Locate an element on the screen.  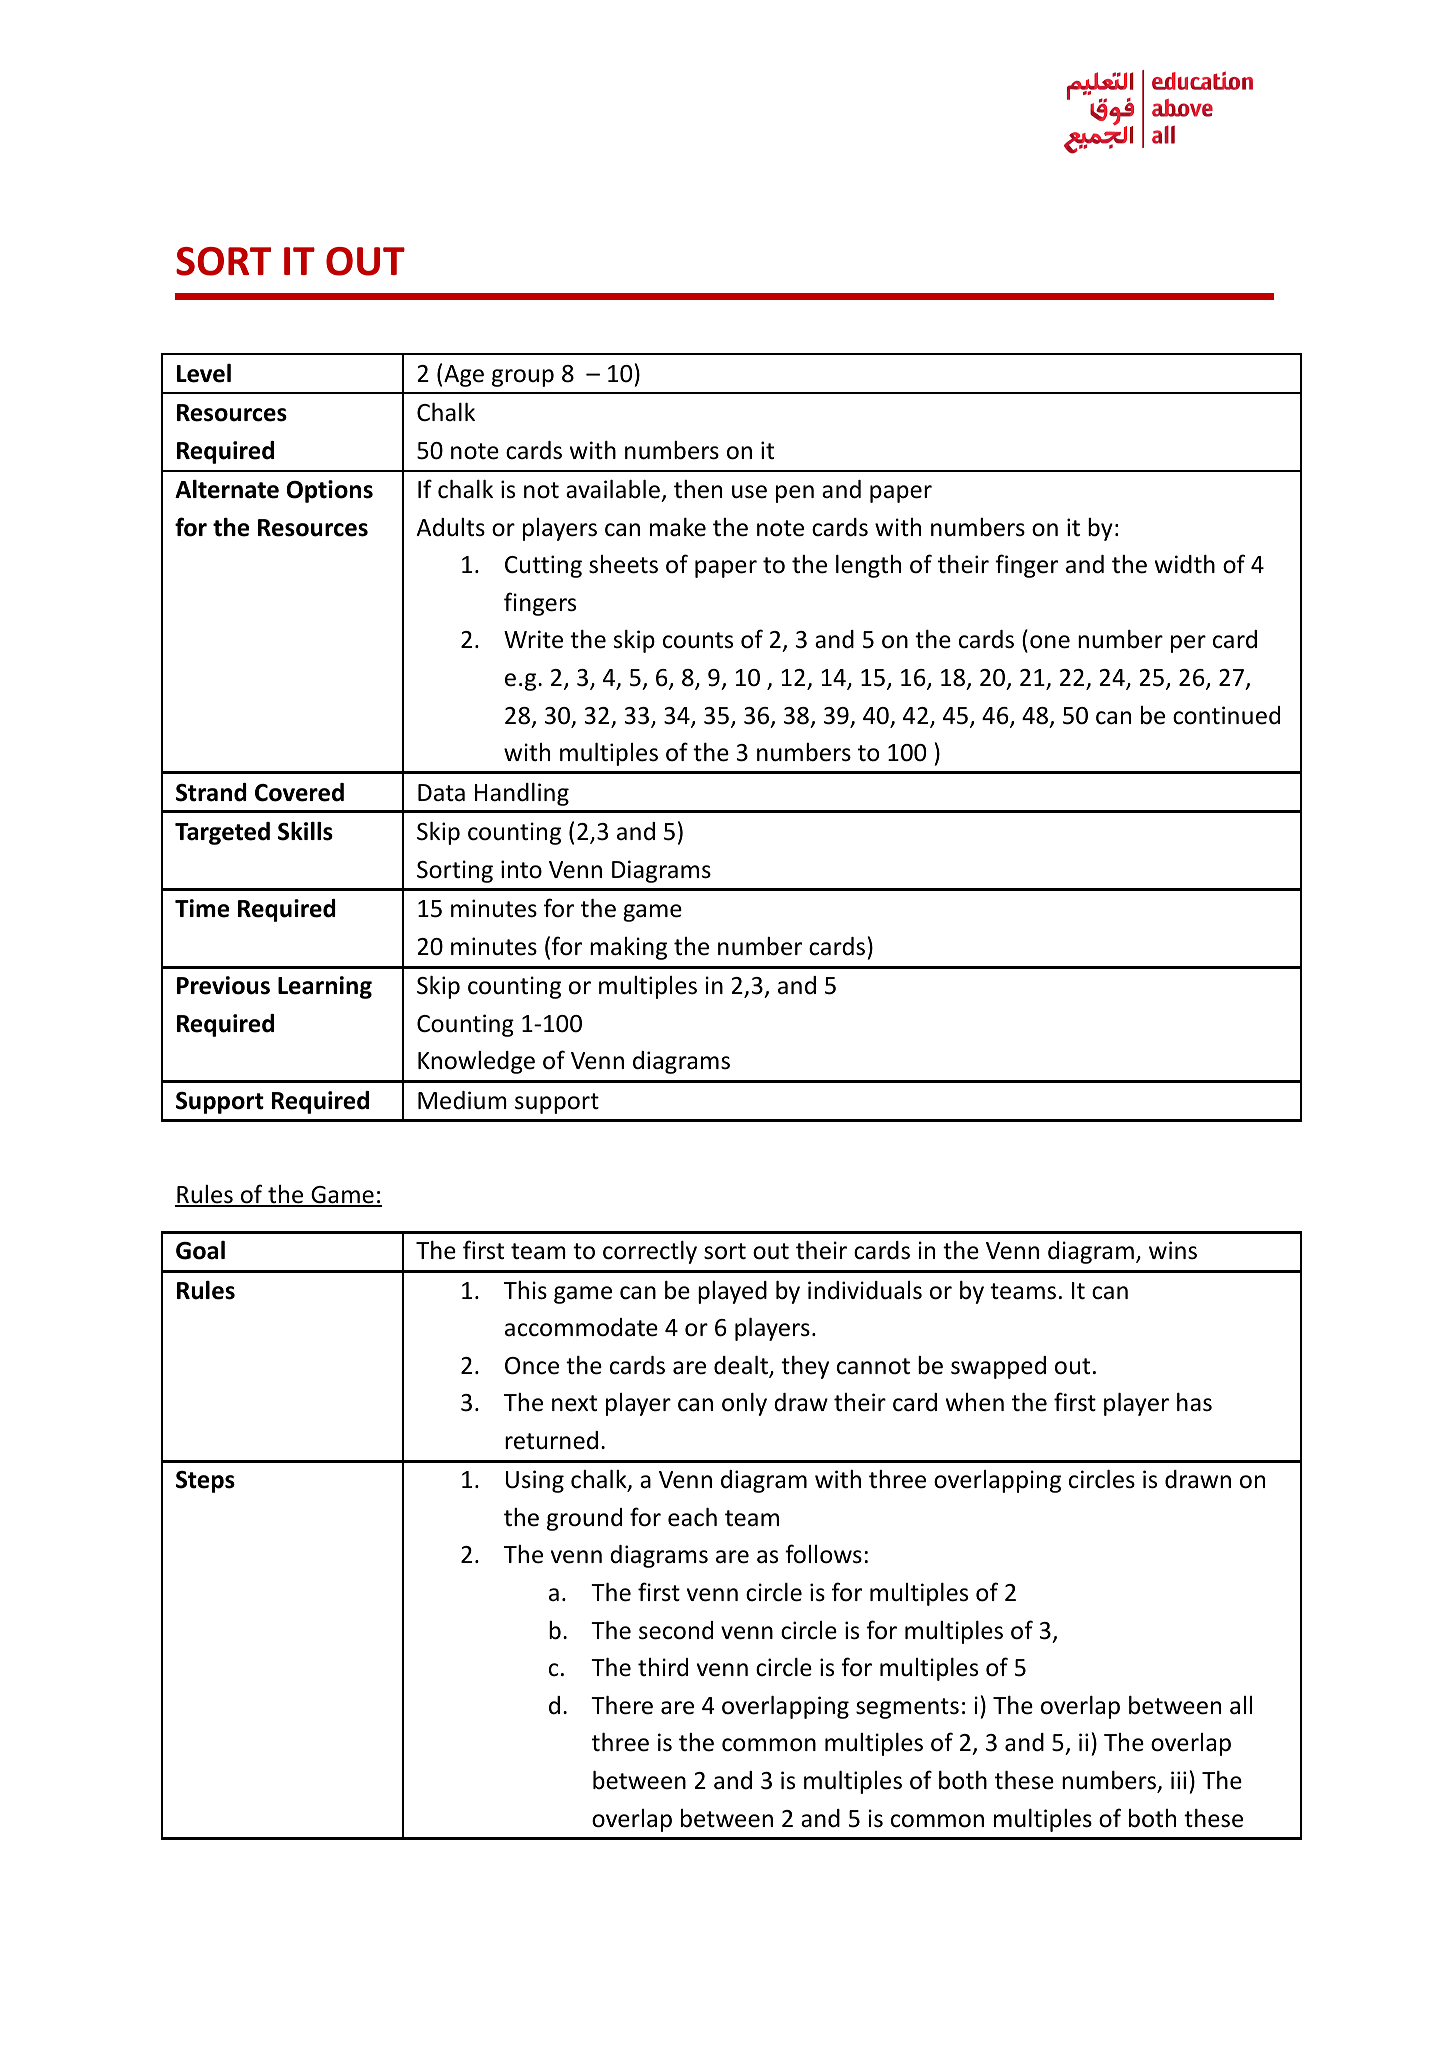
Options is located at coordinates (330, 491).
